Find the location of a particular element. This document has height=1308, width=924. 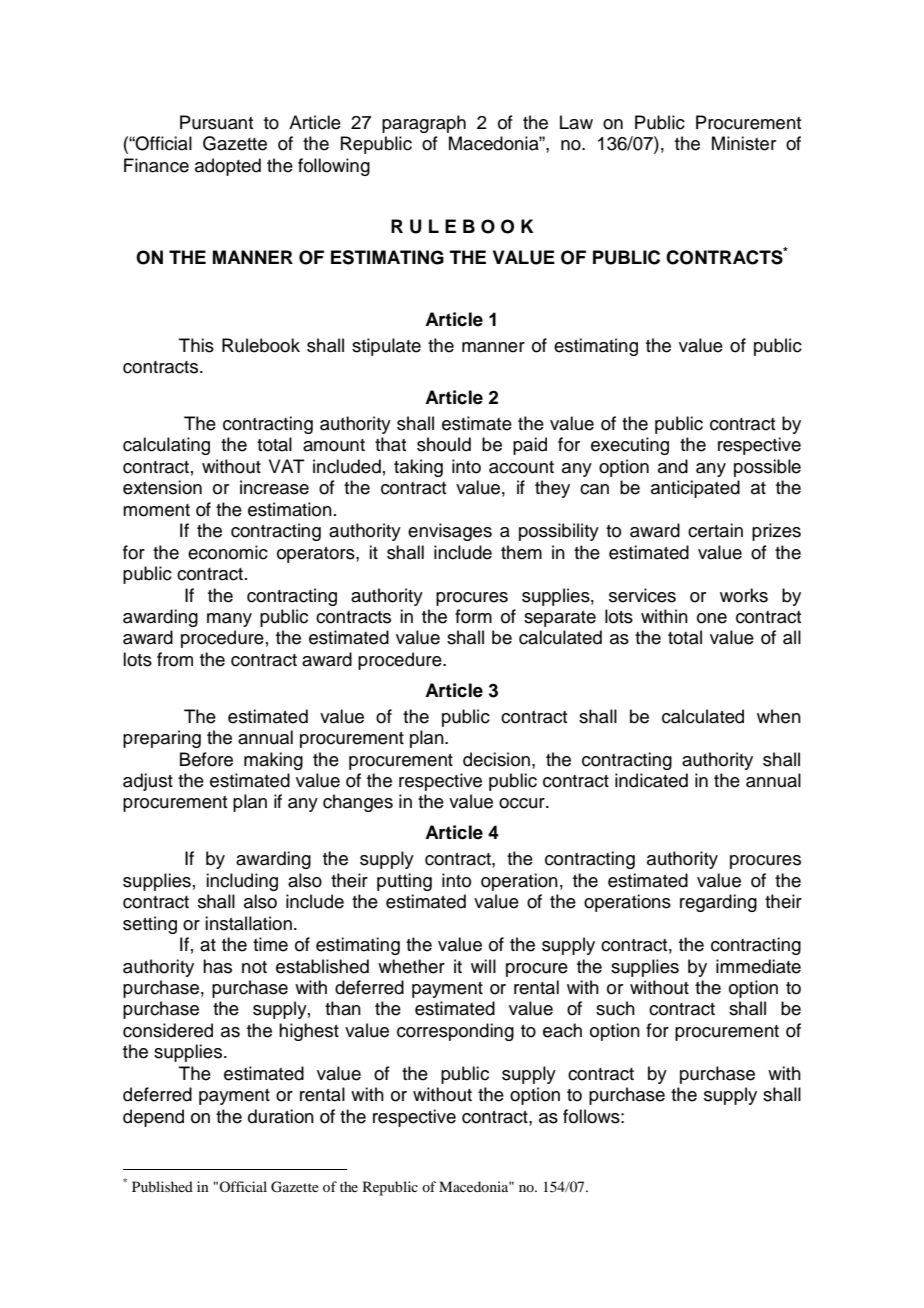

Published is located at coordinates (162, 1186).
